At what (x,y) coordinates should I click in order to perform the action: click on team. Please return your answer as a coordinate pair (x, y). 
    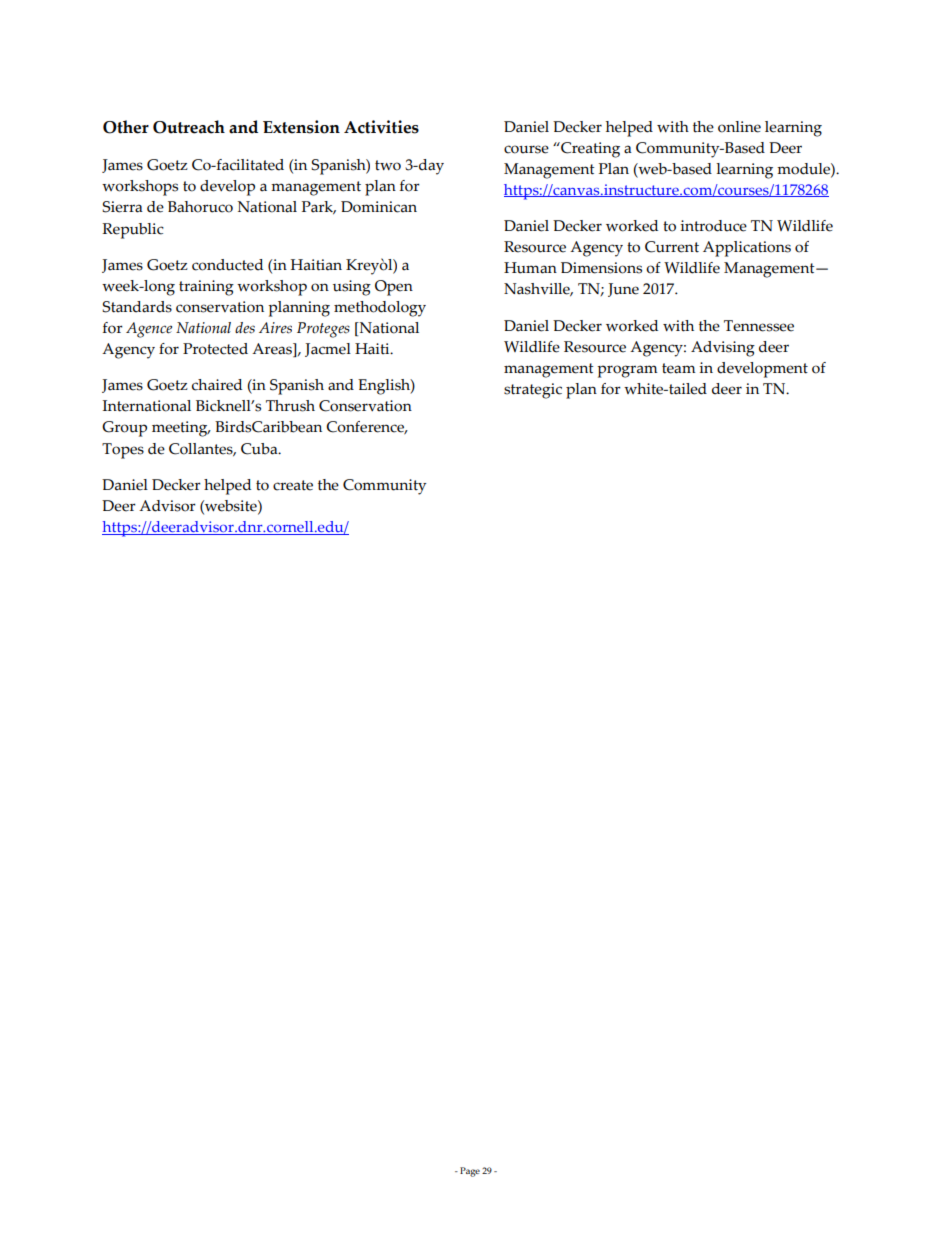
    Looking at the image, I should click on (678, 368).
